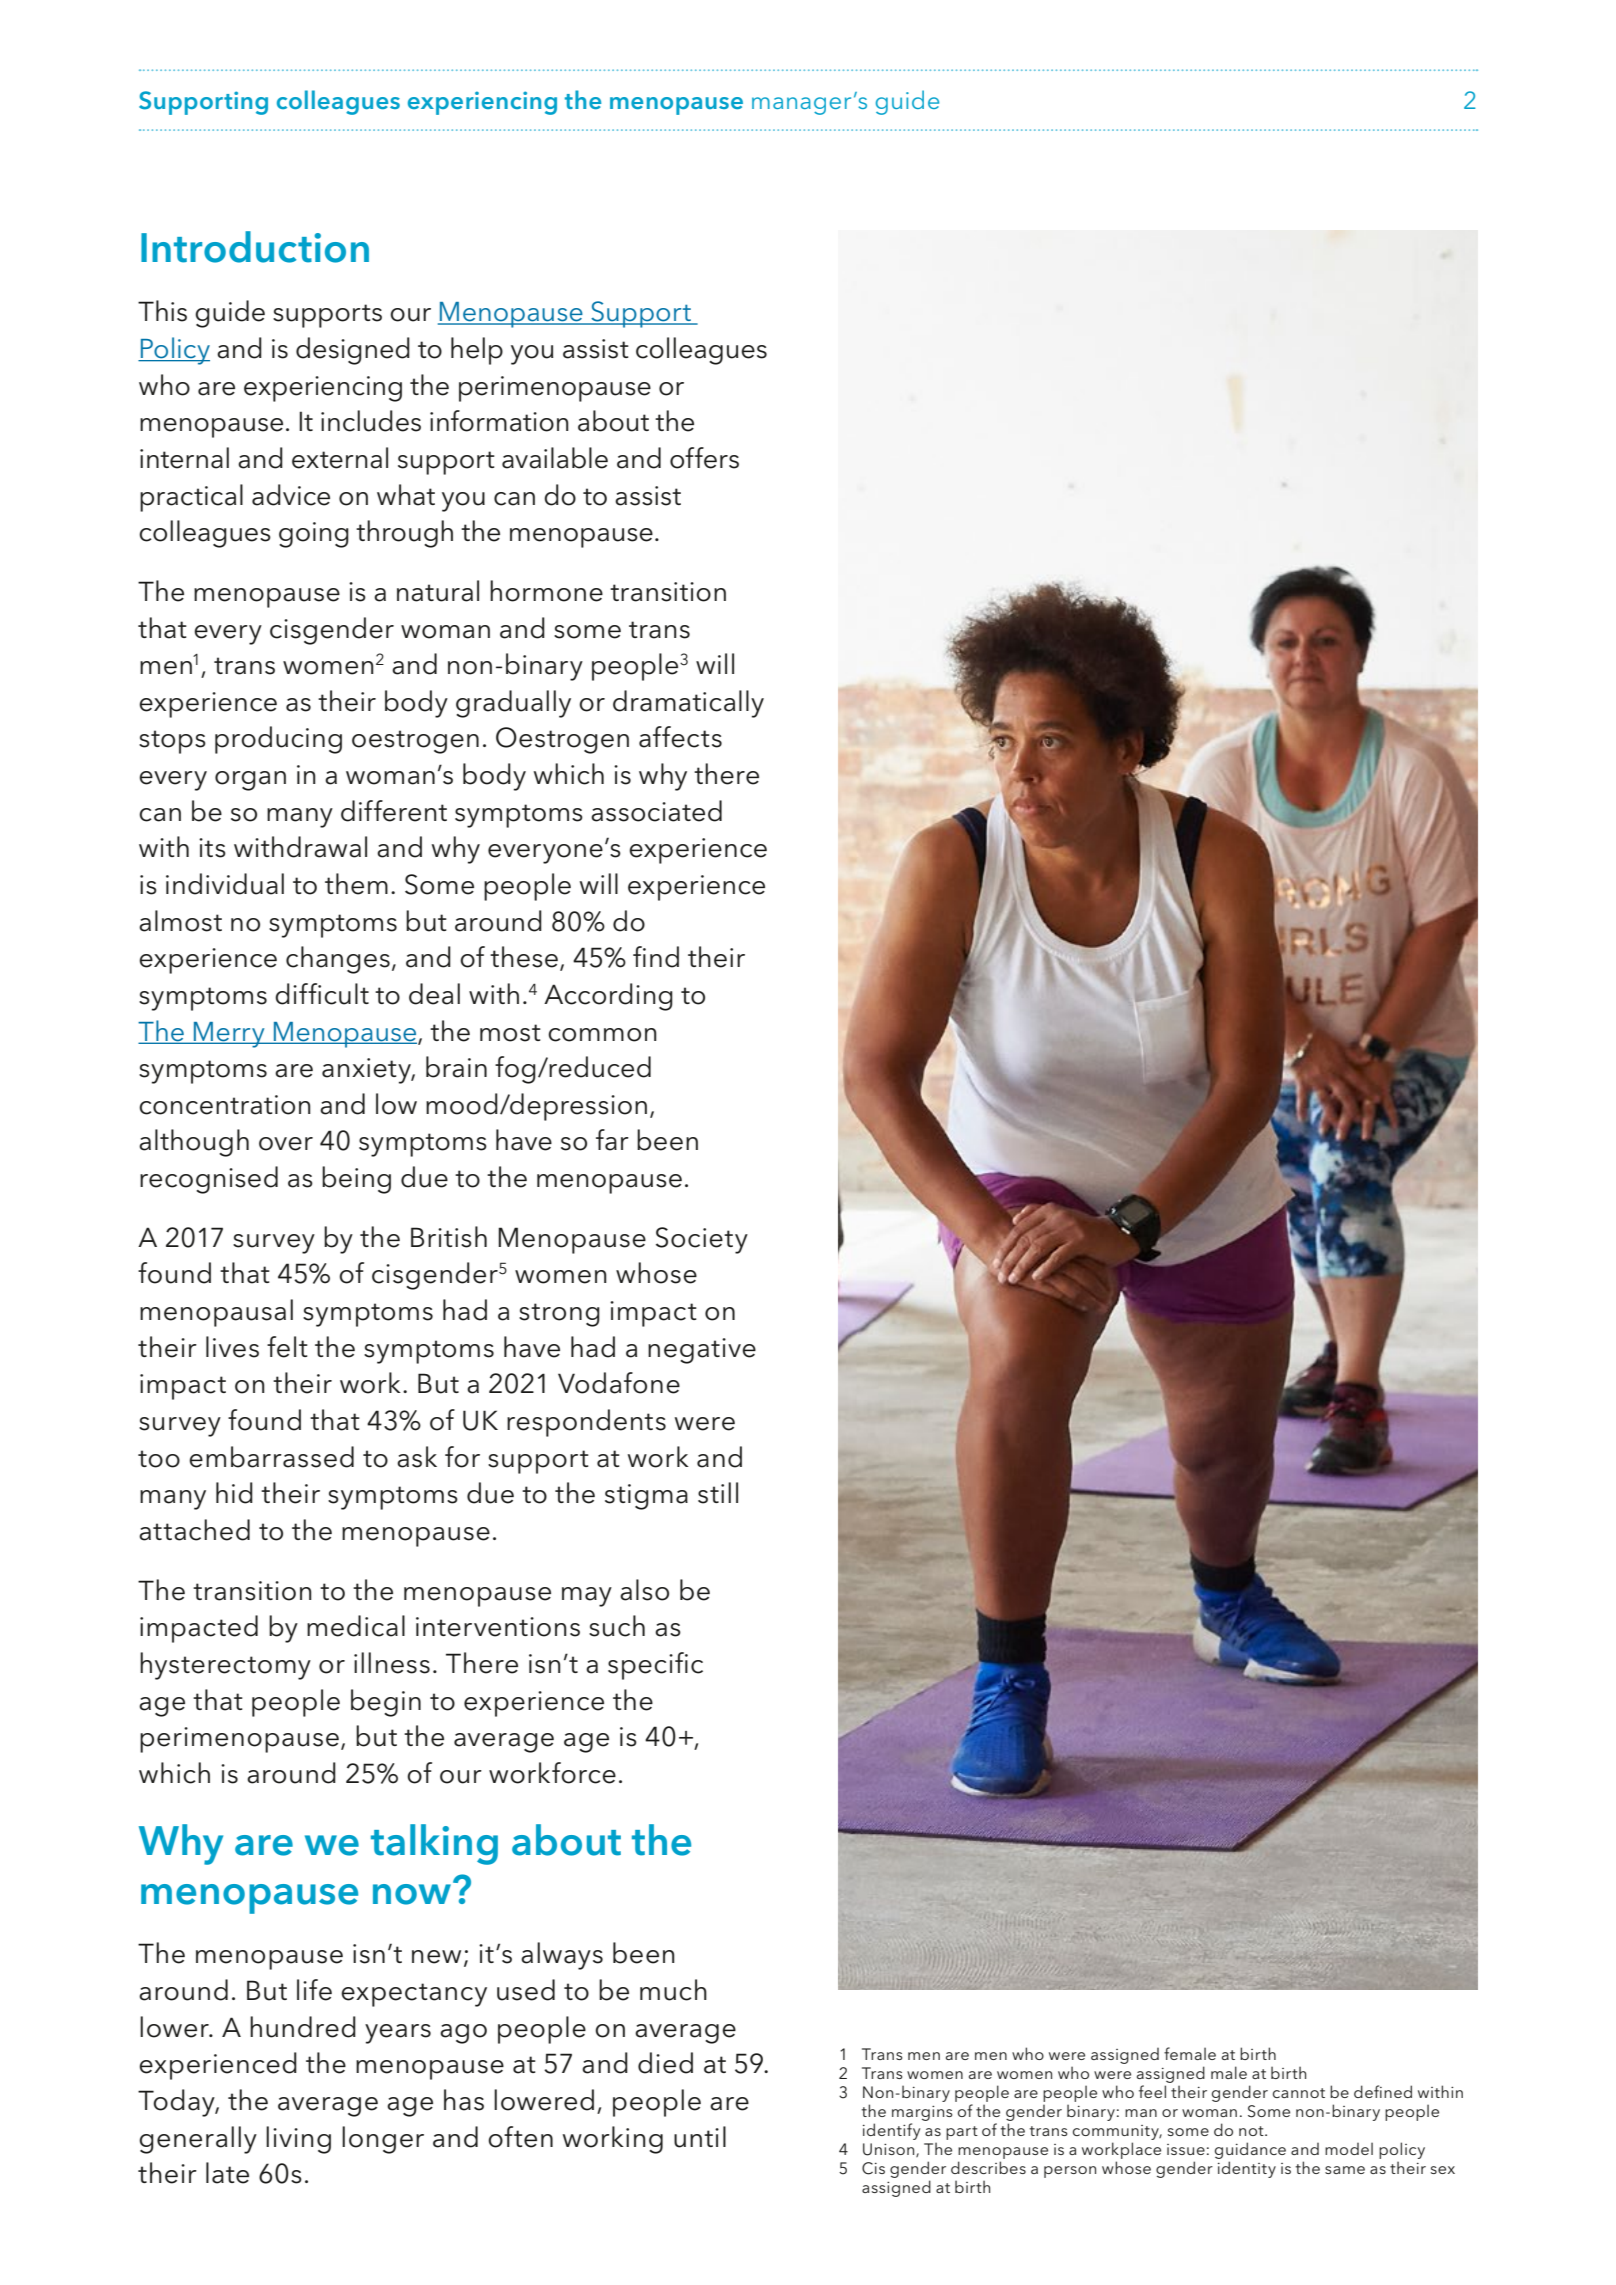 The image size is (1616, 2285). Describe the element at coordinates (356, 1180) in the screenshot. I see `being` at that location.
